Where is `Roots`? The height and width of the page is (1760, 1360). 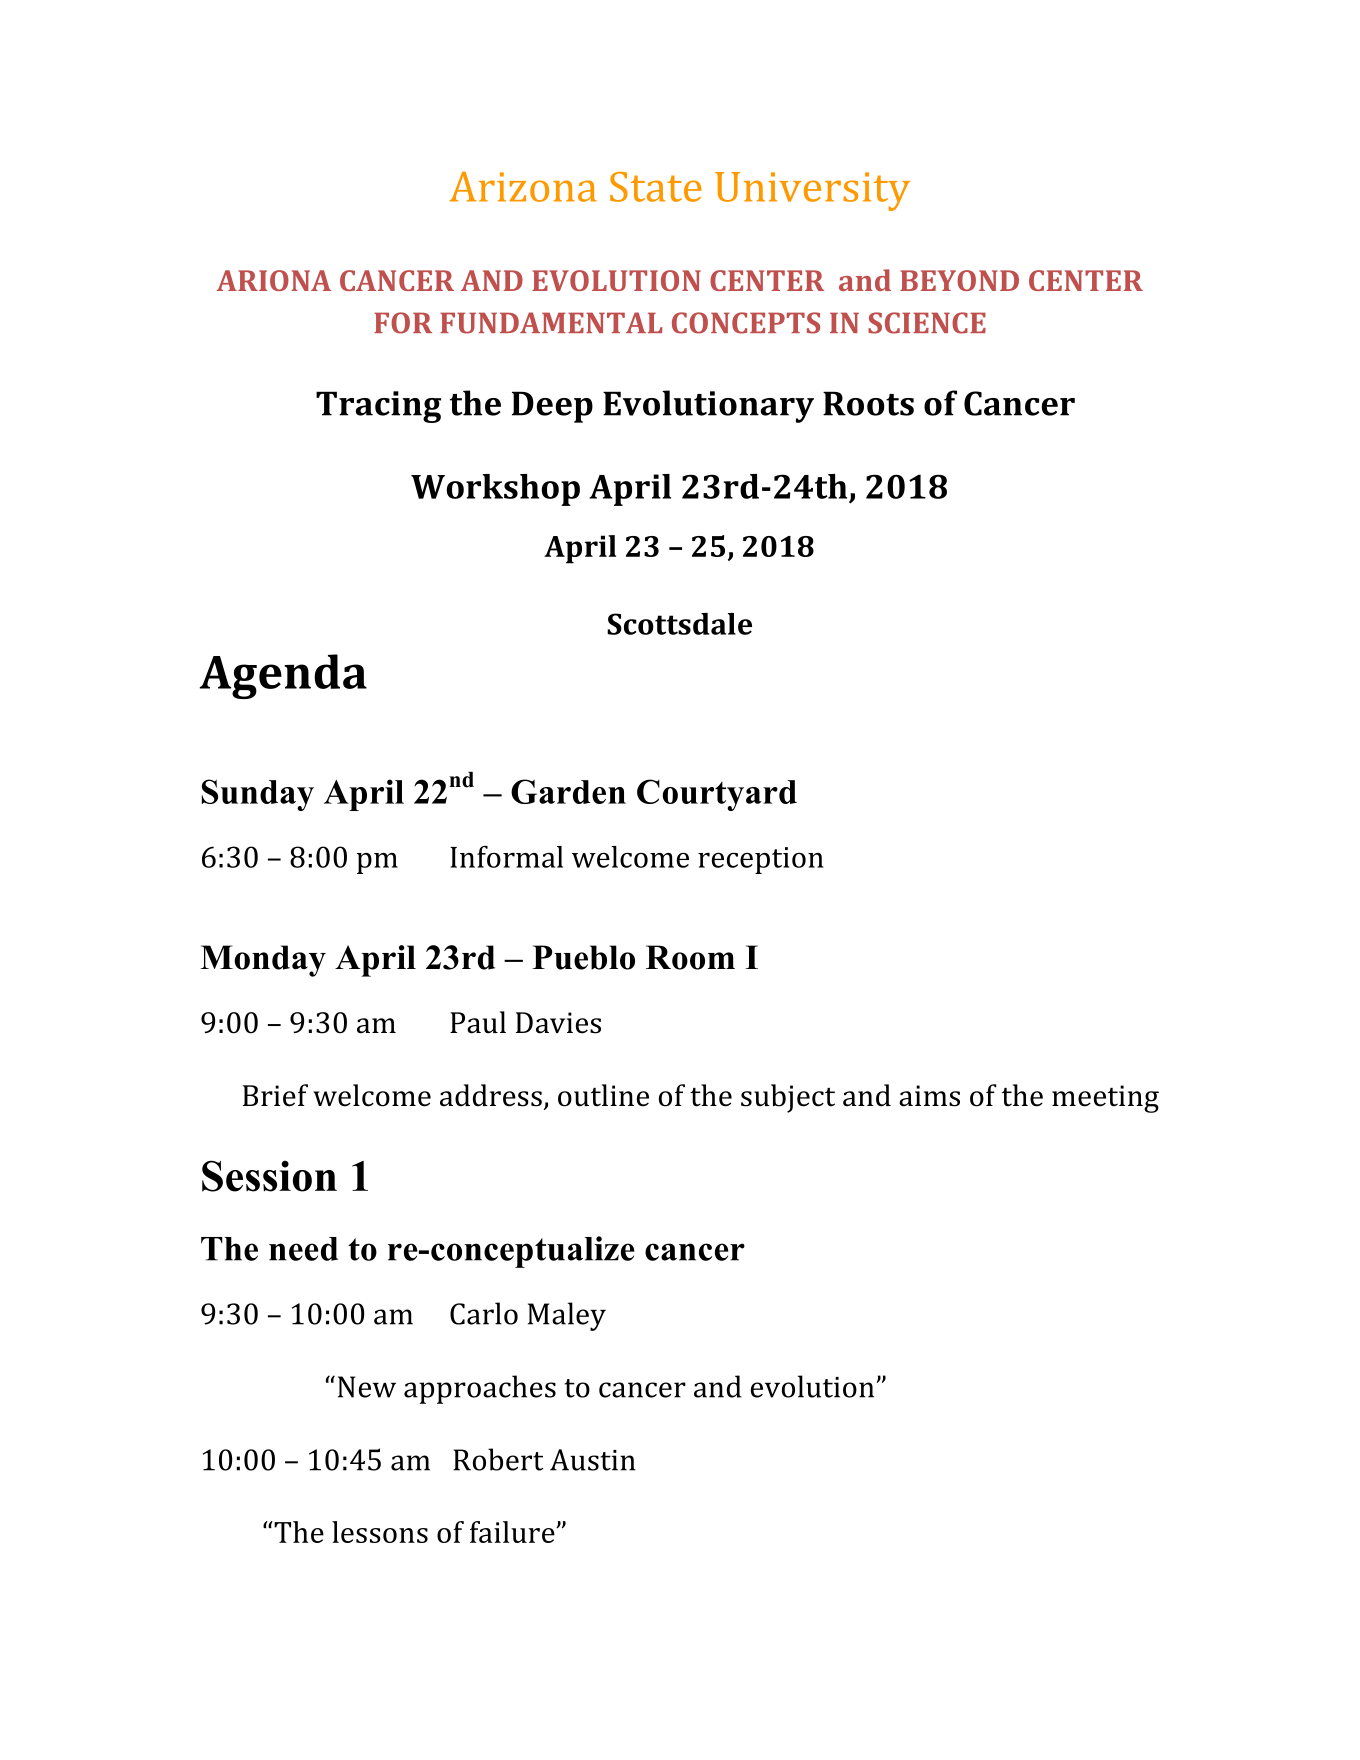
Roots is located at coordinates (868, 403).
